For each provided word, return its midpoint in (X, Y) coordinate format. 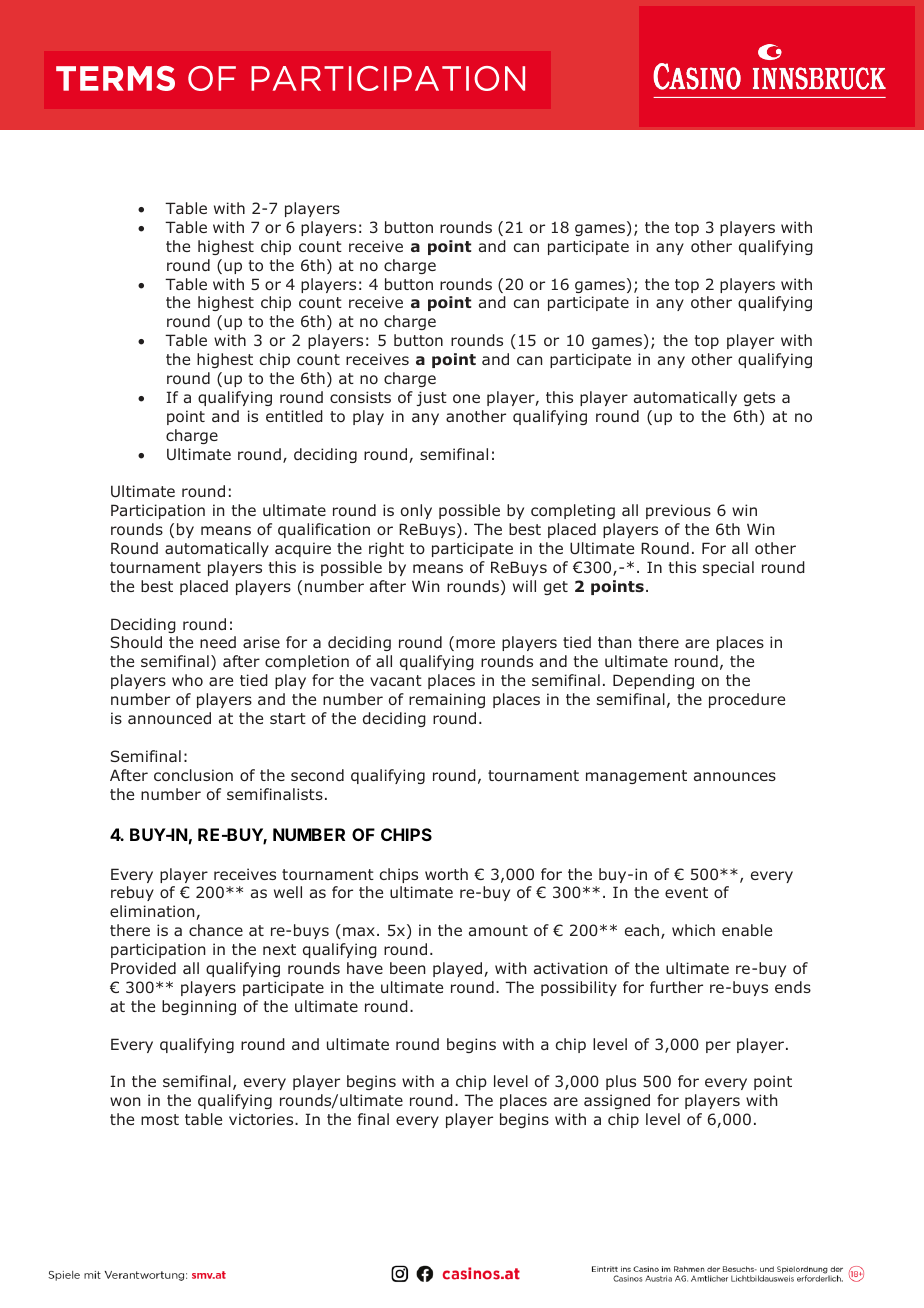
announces (735, 776)
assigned (617, 1101)
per (718, 1047)
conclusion (193, 775)
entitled (294, 416)
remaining (447, 700)
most (160, 1119)
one (466, 398)
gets (759, 399)
